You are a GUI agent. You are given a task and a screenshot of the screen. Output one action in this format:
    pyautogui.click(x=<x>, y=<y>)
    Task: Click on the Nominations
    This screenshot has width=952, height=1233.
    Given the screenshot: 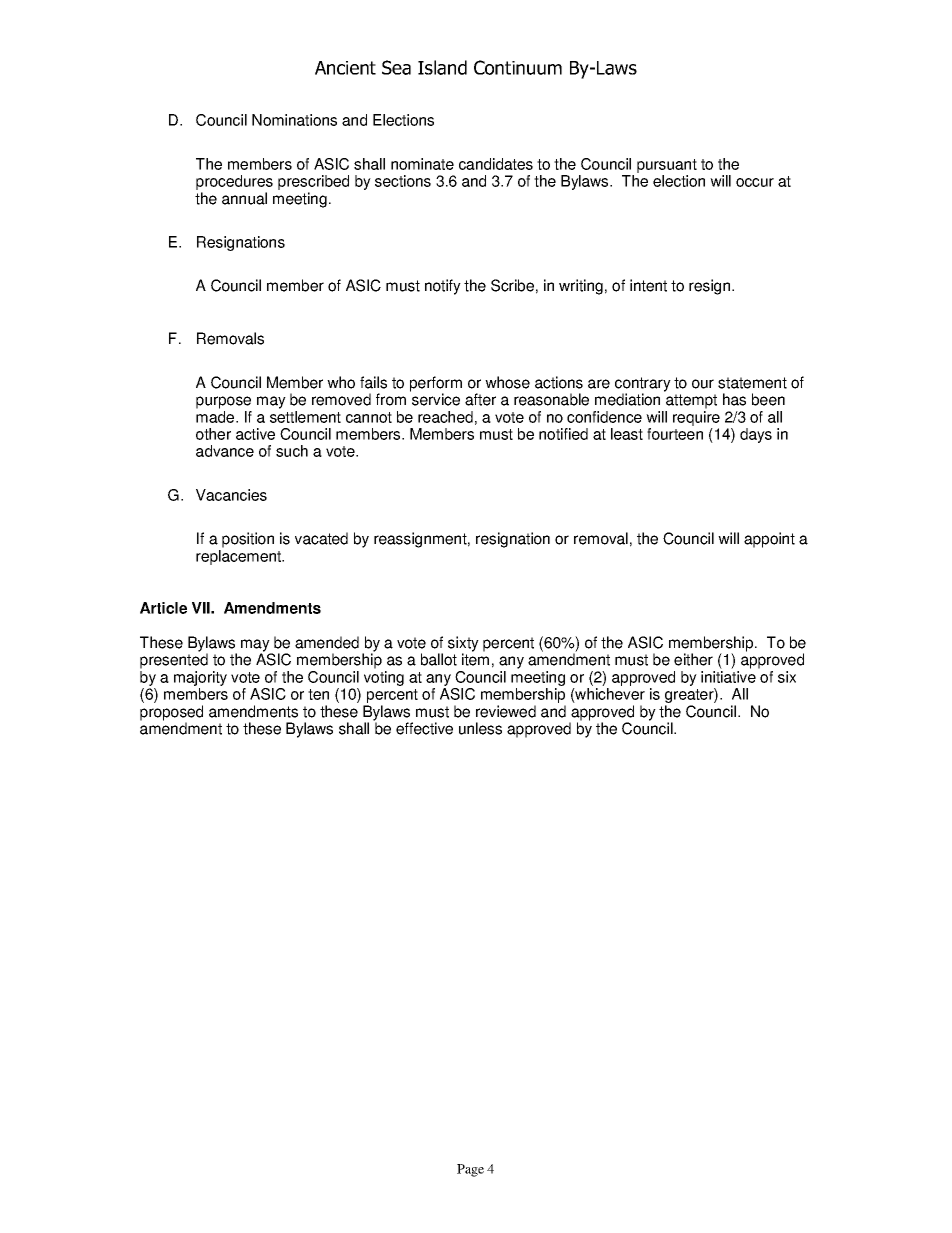 What is the action you would take?
    pyautogui.click(x=294, y=120)
